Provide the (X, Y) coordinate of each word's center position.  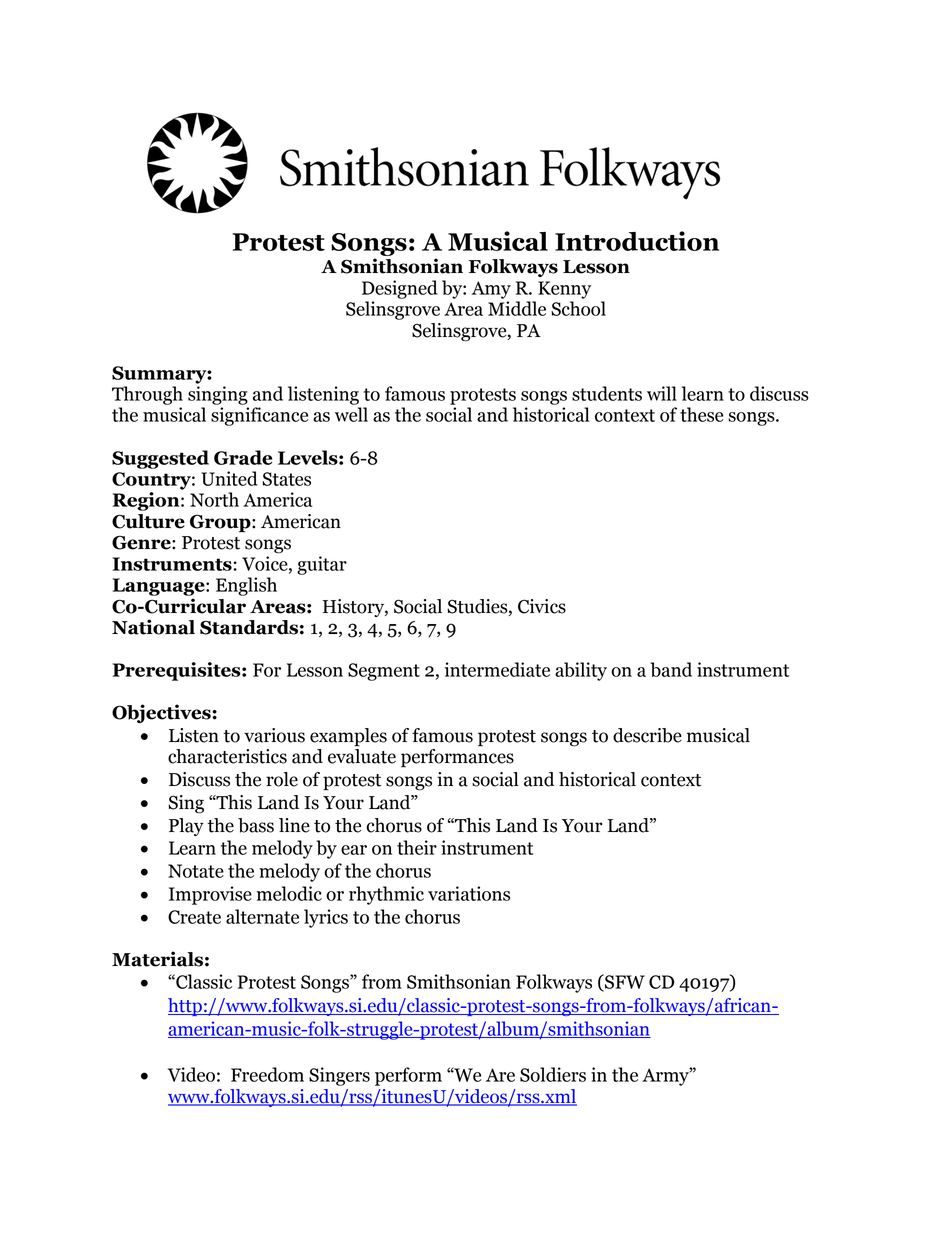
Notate (196, 871)
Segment (384, 672)
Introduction (637, 241)
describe (647, 735)
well (351, 414)
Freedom (267, 1074)
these (701, 414)
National (153, 627)
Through (147, 395)
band (671, 669)
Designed (400, 289)
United (229, 478)
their (417, 847)
